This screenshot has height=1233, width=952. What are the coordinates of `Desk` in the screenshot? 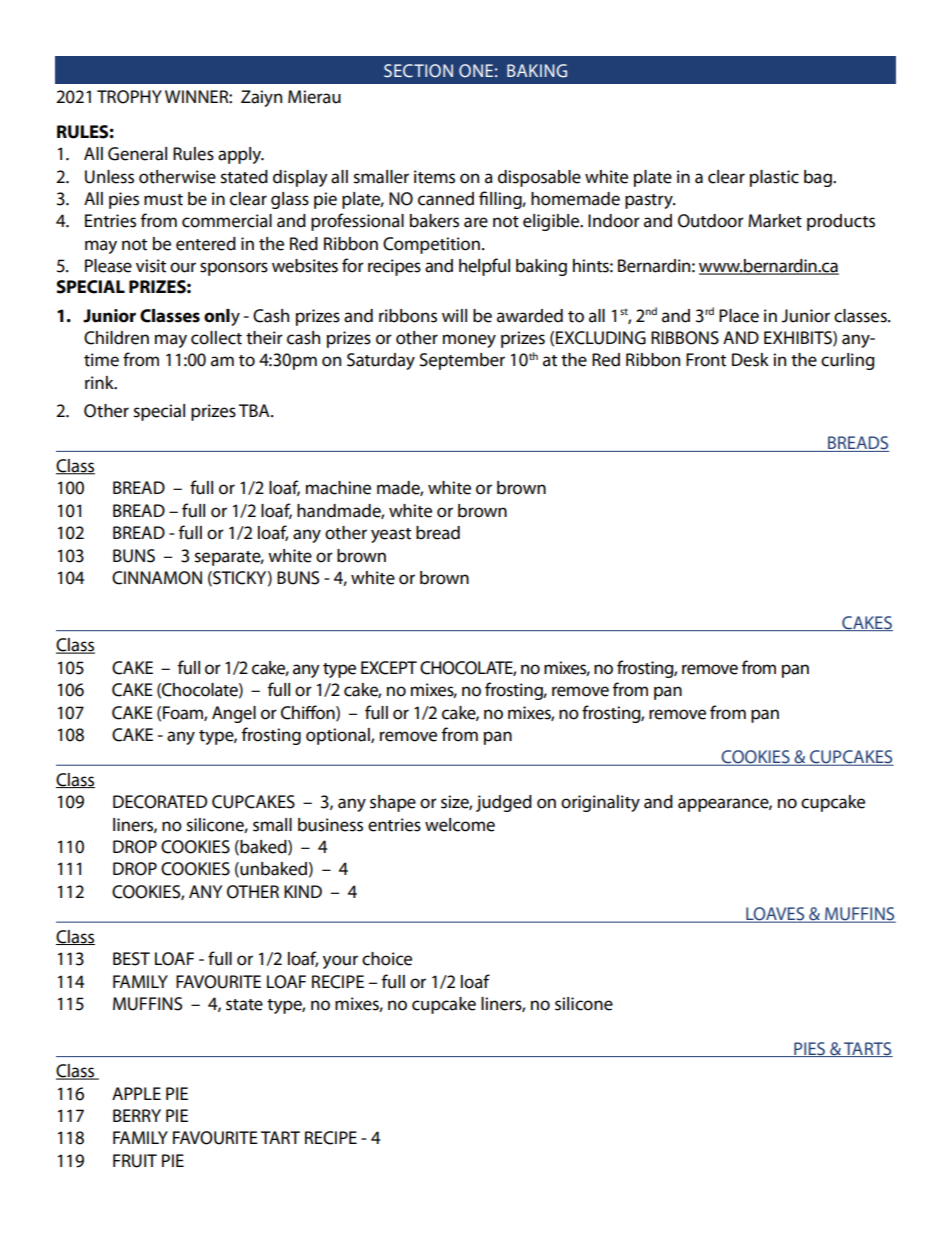 It's located at (750, 360).
